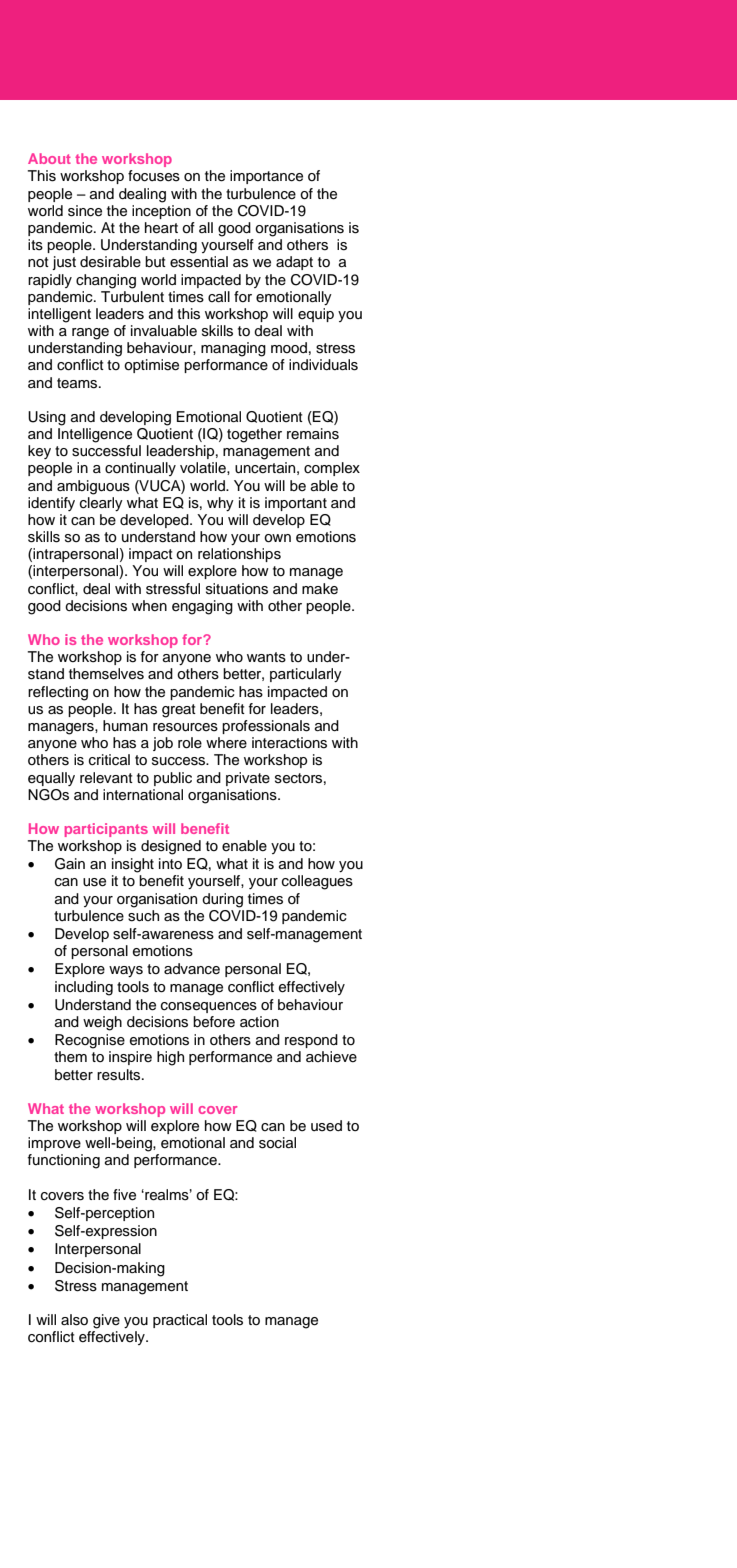 Image resolution: width=737 pixels, height=1568 pixels. Describe the element at coordinates (84, 988) in the screenshot. I see `including` at that location.
